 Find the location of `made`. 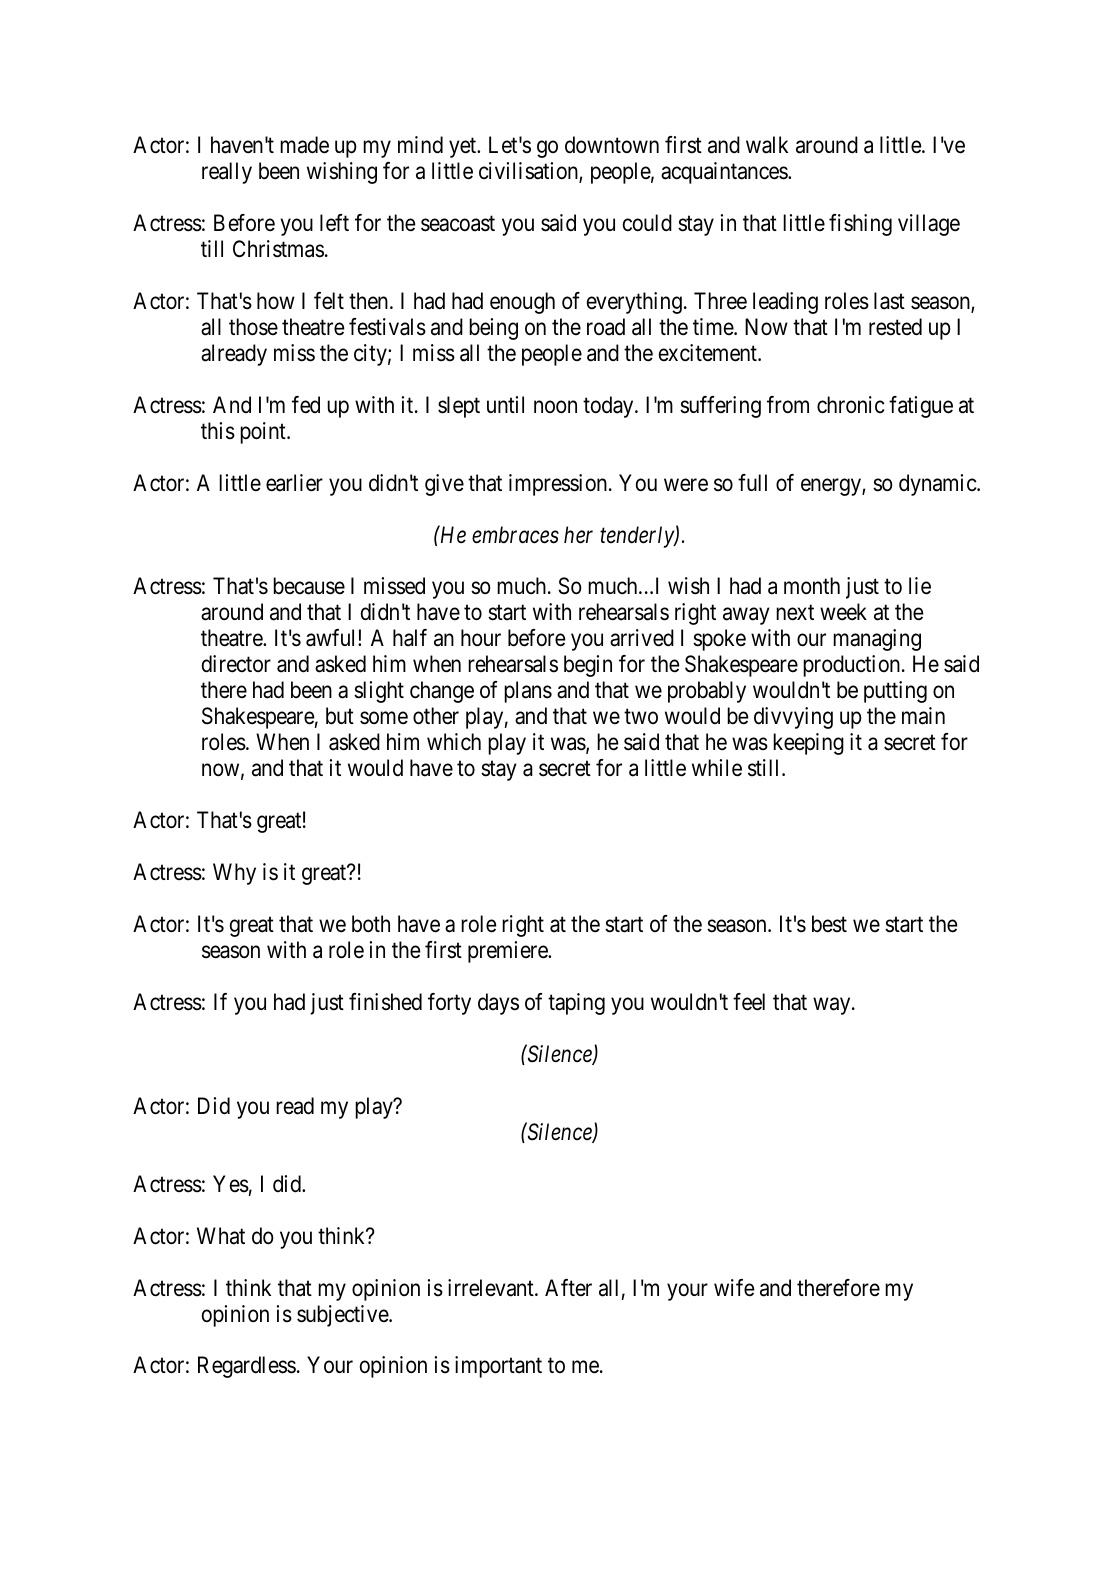

made is located at coordinates (304, 145).
